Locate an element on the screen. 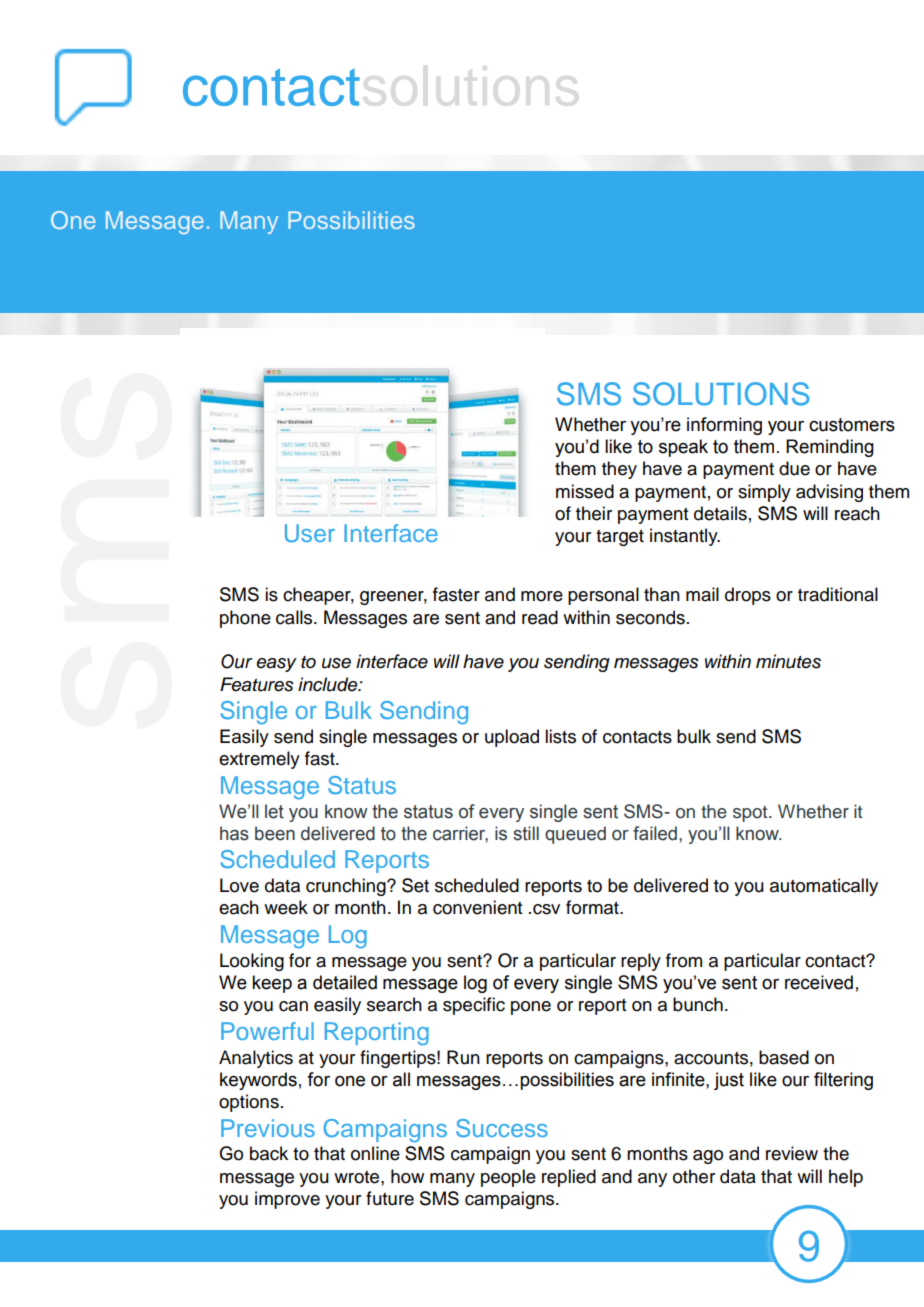  User is located at coordinates (310, 533).
